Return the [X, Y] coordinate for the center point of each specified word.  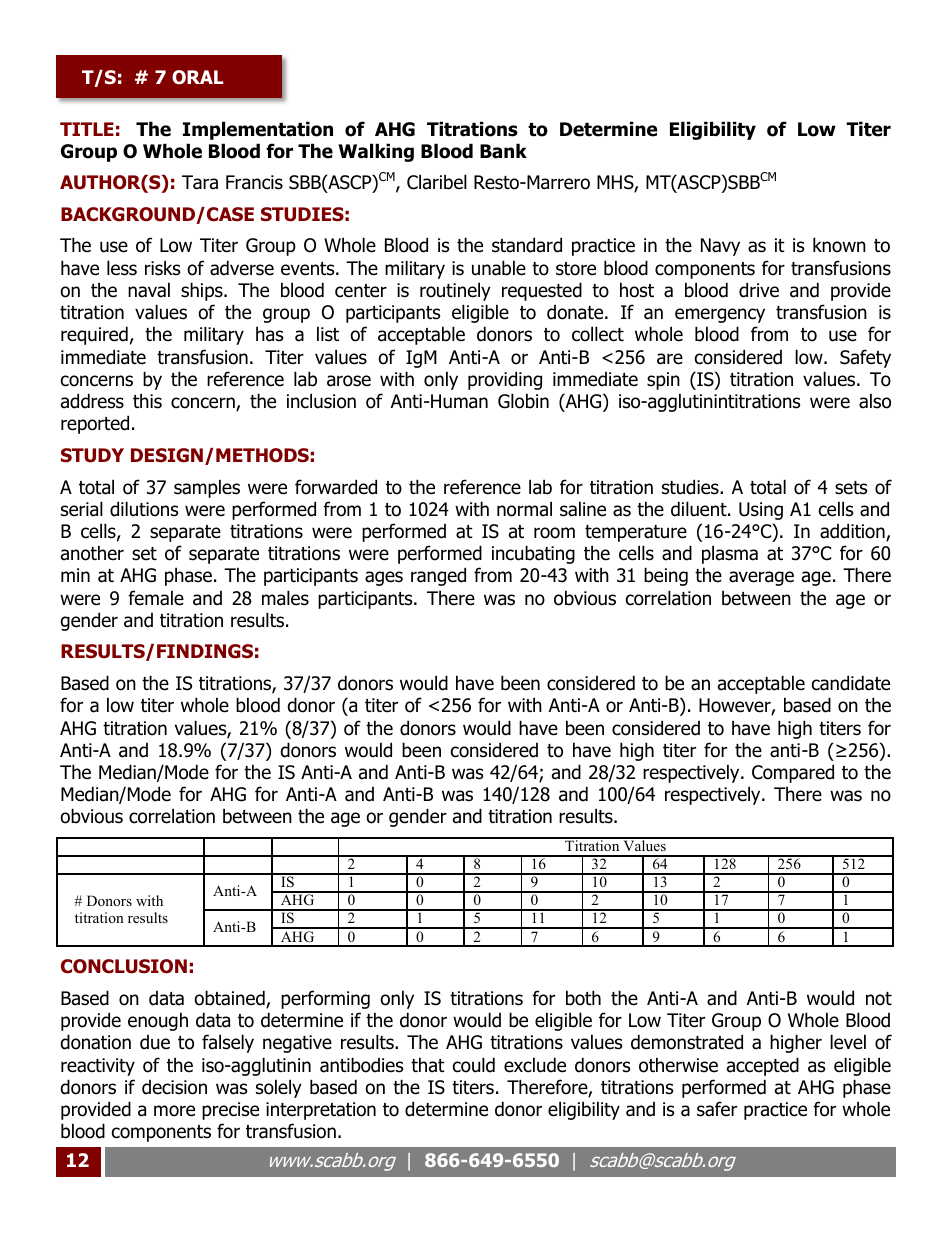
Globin [523, 401]
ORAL [197, 77]
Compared [793, 773]
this [147, 401]
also [875, 401]
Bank [503, 151]
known [839, 245]
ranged [438, 576]
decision [174, 1087]
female [156, 598]
